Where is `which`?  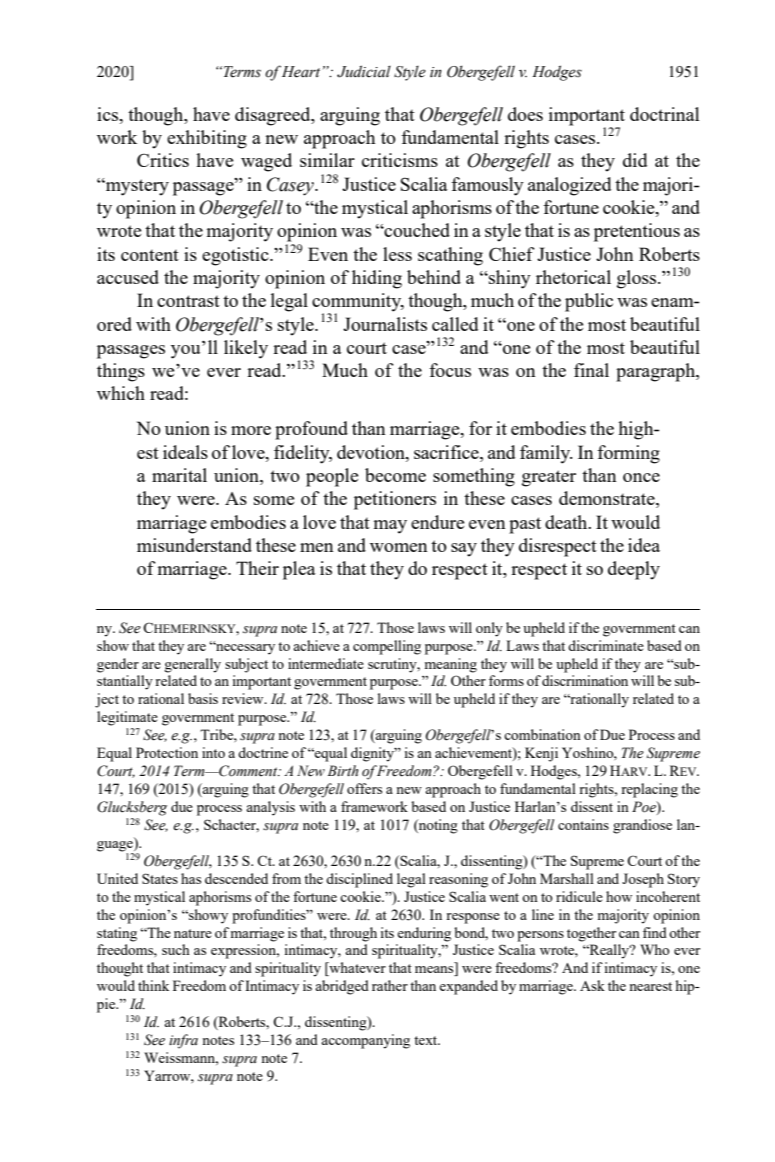
which is located at coordinates (121, 393).
